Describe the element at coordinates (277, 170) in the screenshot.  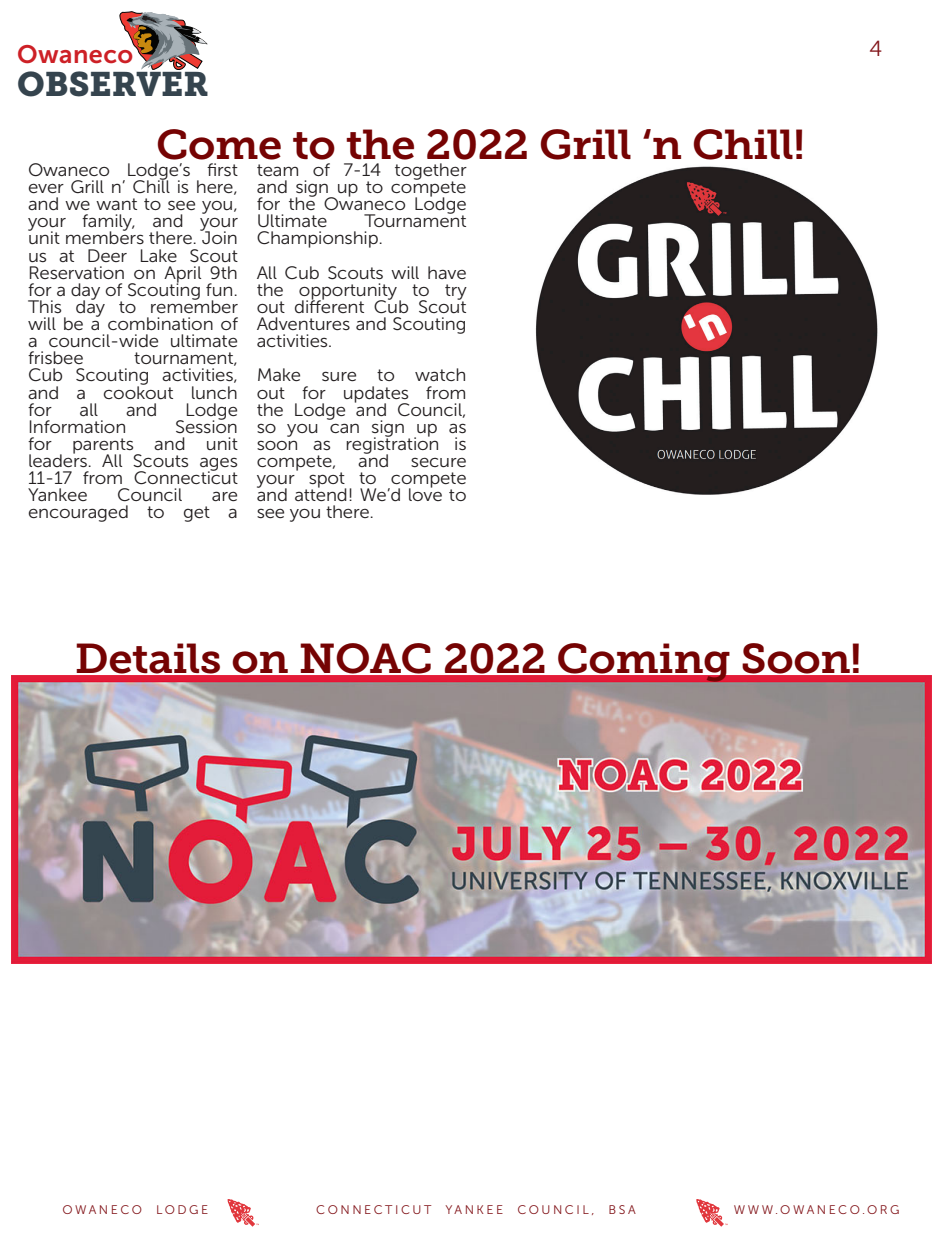
I see `team` at that location.
